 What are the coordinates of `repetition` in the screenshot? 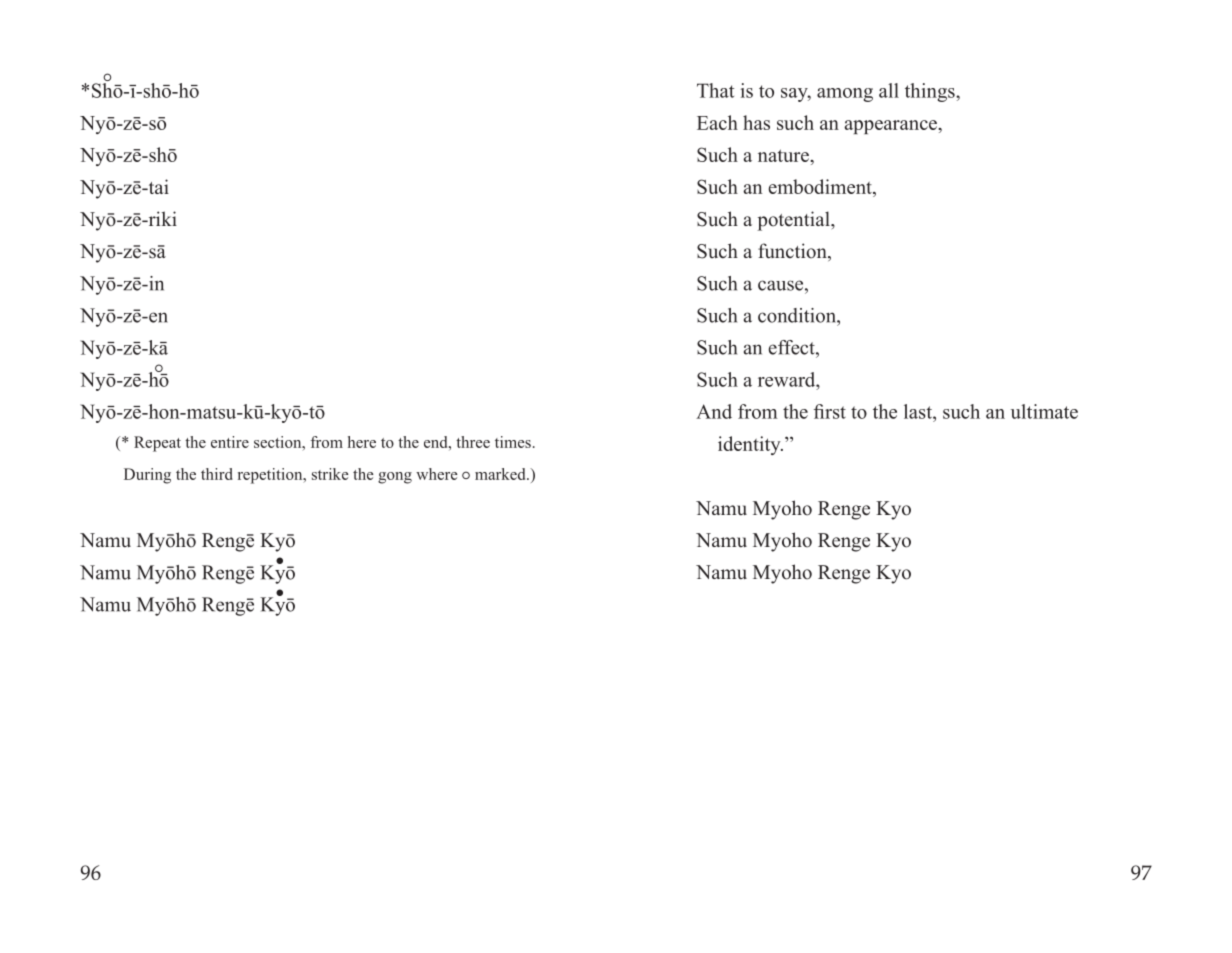 It's located at (271, 476).
